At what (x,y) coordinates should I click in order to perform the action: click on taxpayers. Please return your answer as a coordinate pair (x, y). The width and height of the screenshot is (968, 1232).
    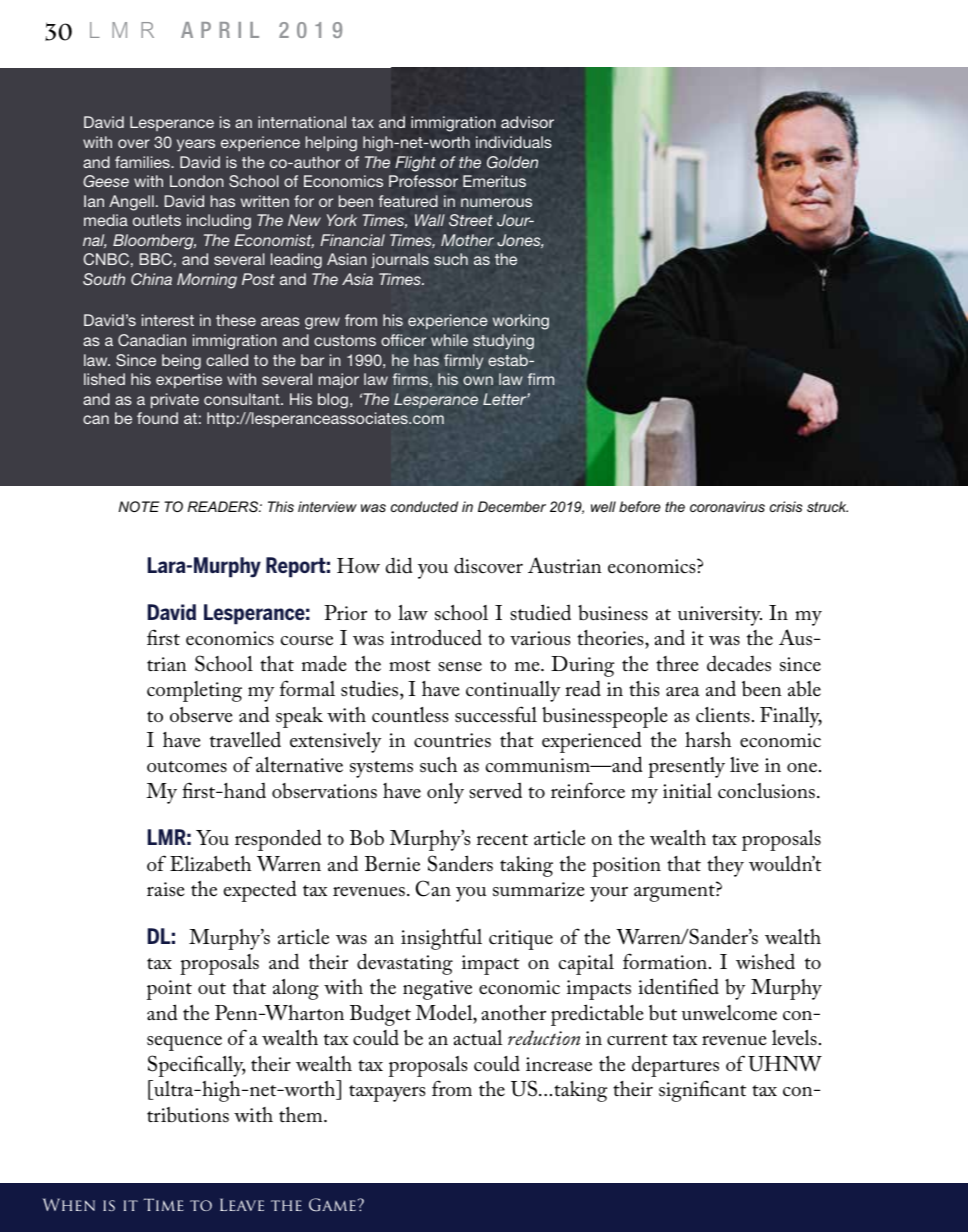
    Looking at the image, I should click on (387, 1093).
